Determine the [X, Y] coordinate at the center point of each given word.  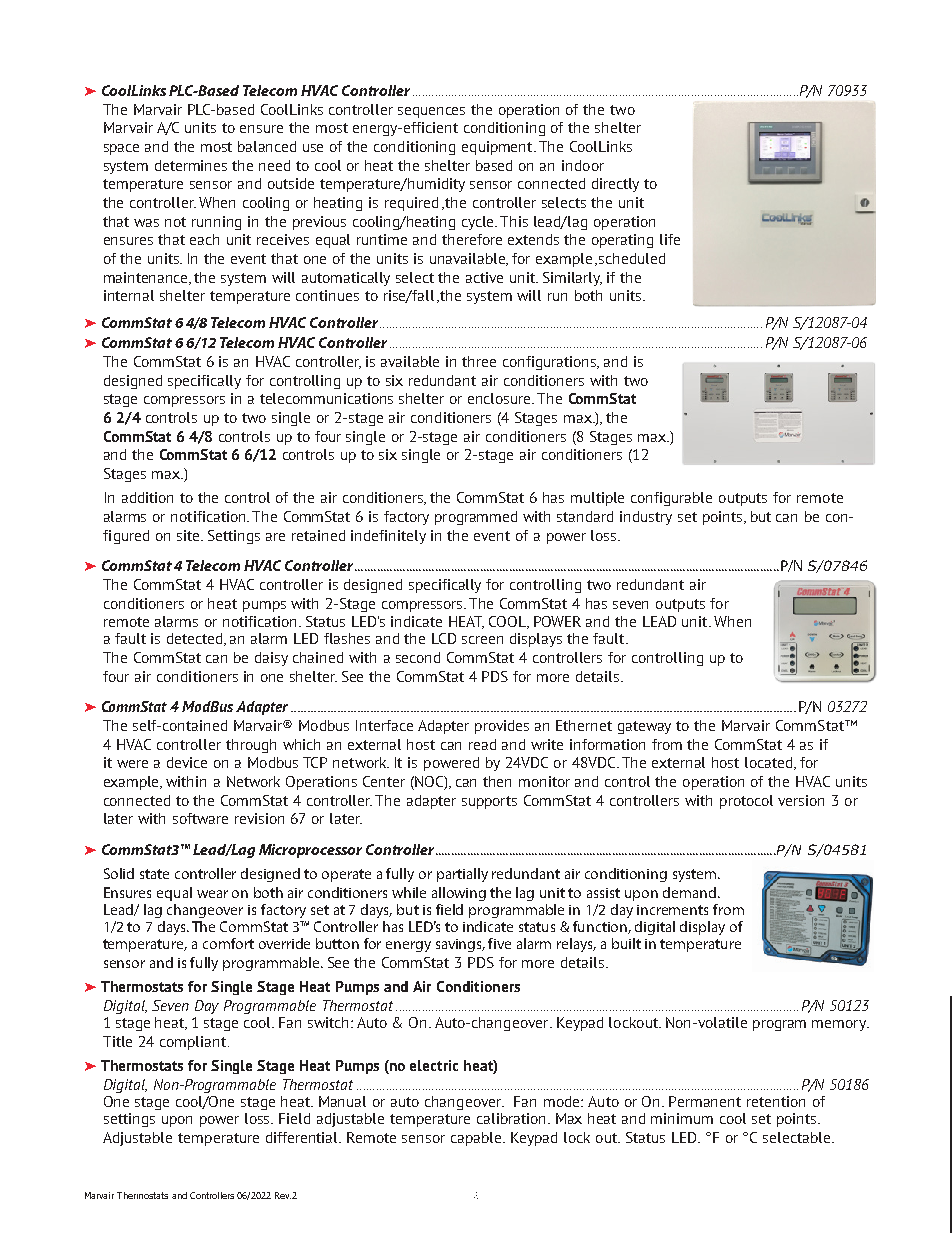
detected [196, 639]
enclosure [501, 398]
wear [212, 894]
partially [462, 875]
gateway [644, 727]
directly [615, 185]
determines [191, 165]
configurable [671, 499]
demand [691, 892]
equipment [498, 148]
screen [482, 640]
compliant [194, 1043]
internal [129, 295]
